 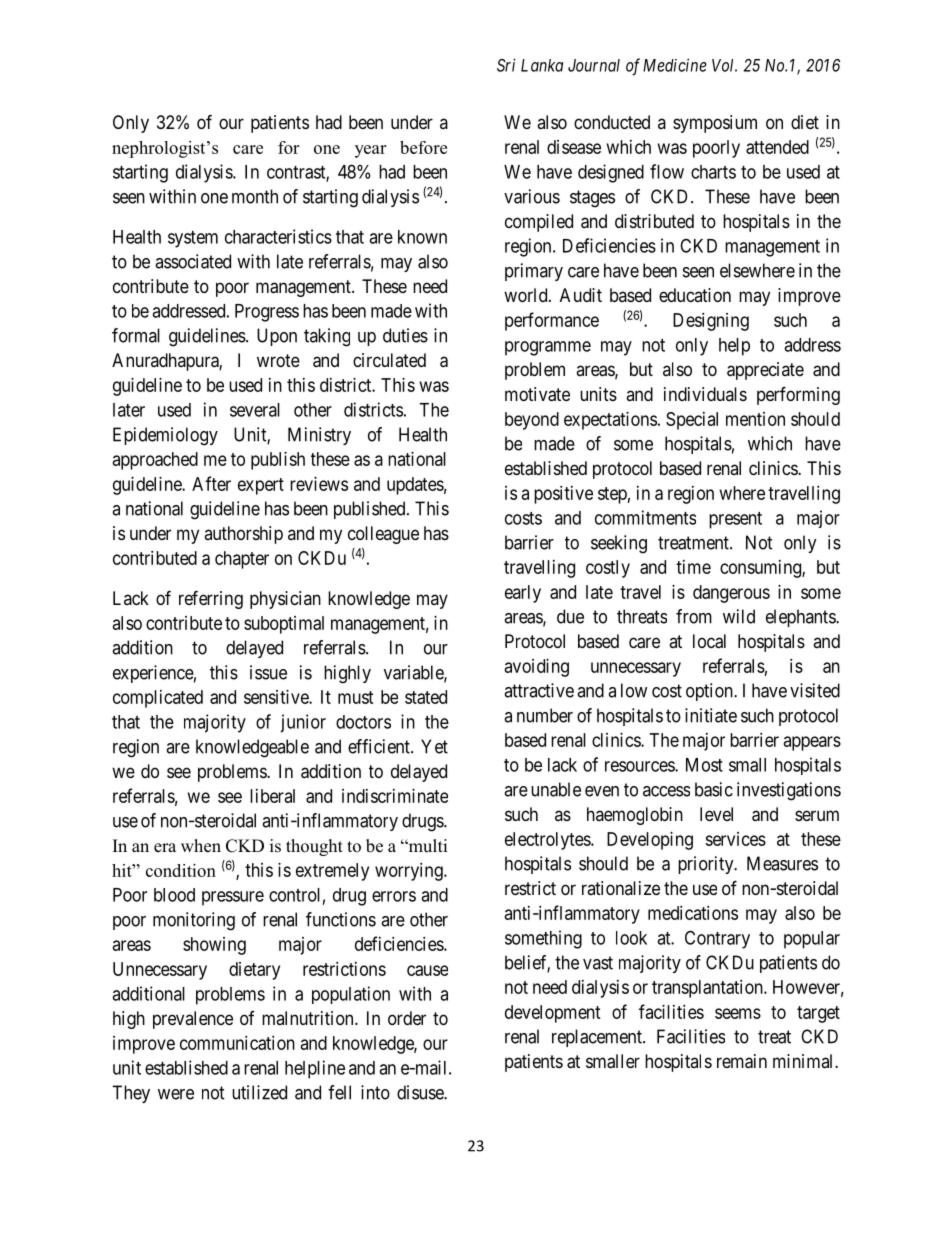 I want to click on disuse, so click(x=421, y=1092).
